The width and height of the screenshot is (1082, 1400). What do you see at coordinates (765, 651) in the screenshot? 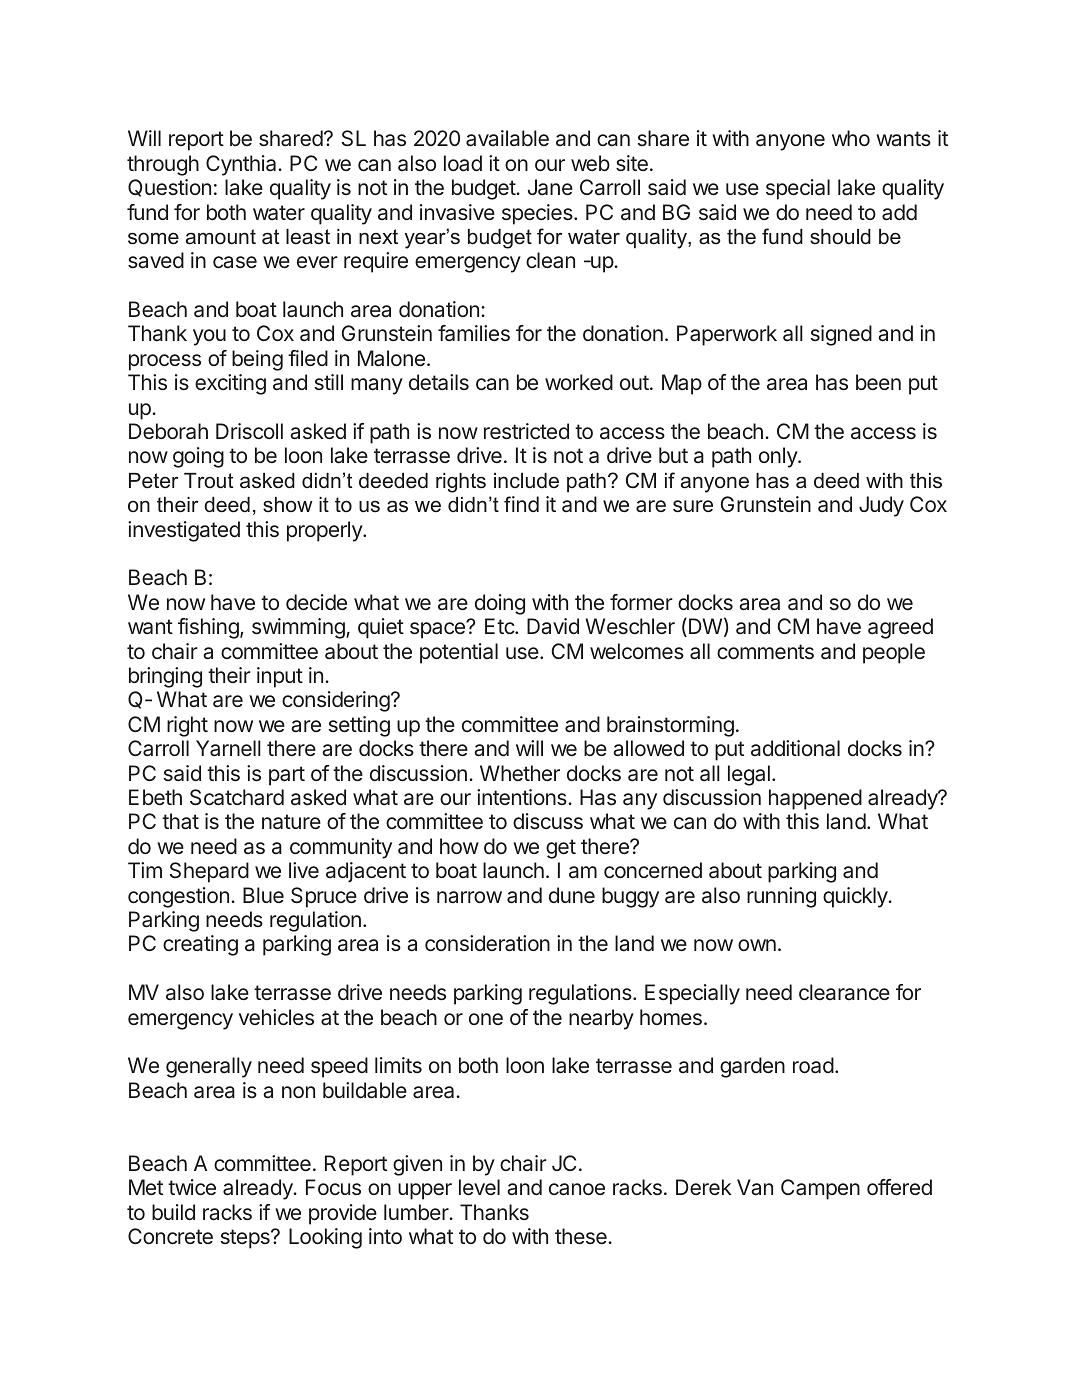
I see `comments` at bounding box center [765, 651].
